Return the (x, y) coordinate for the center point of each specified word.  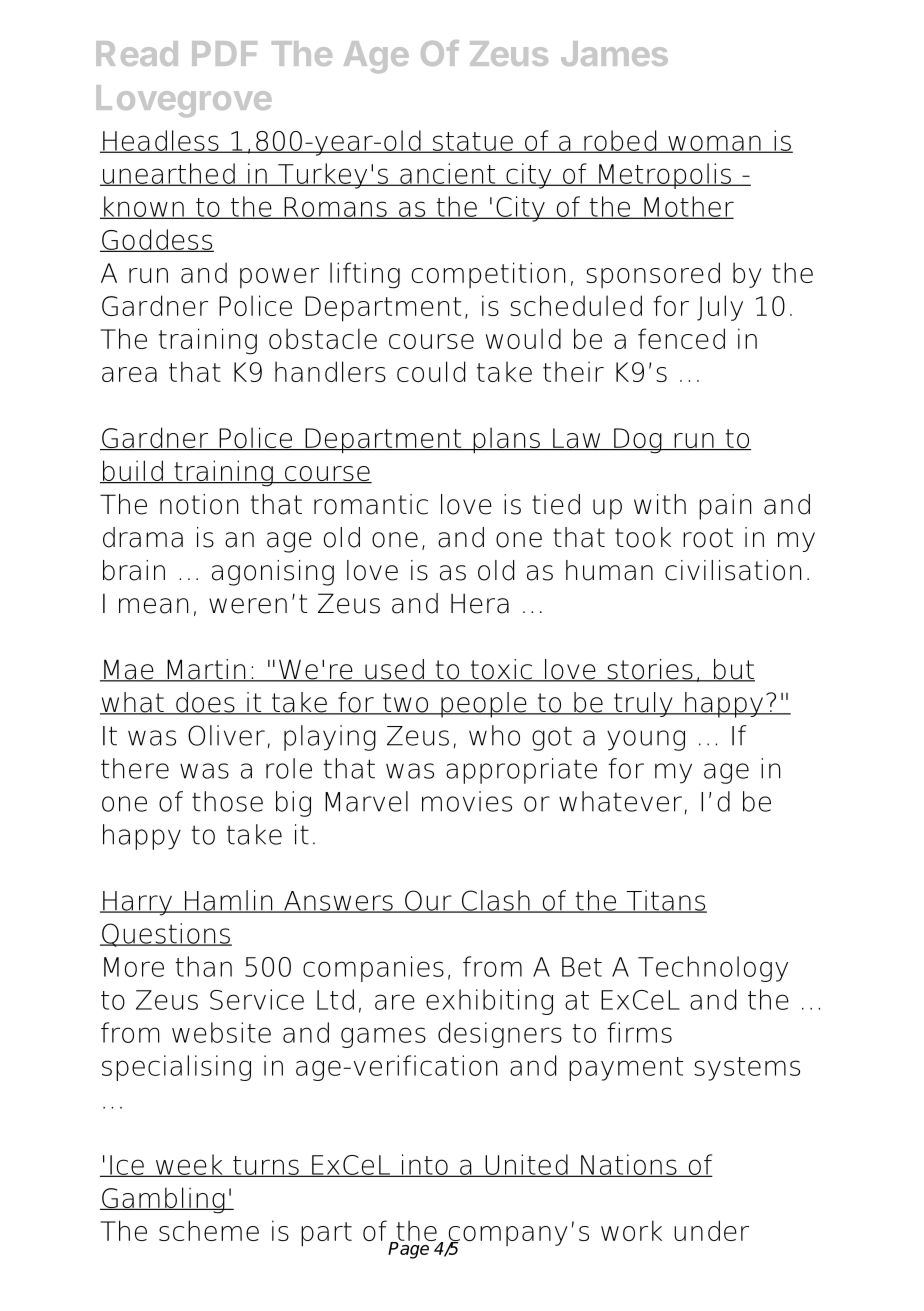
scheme (209, 1230)
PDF (224, 53)
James (614, 53)
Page (410, 1249)
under (711, 1230)
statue (472, 142)
